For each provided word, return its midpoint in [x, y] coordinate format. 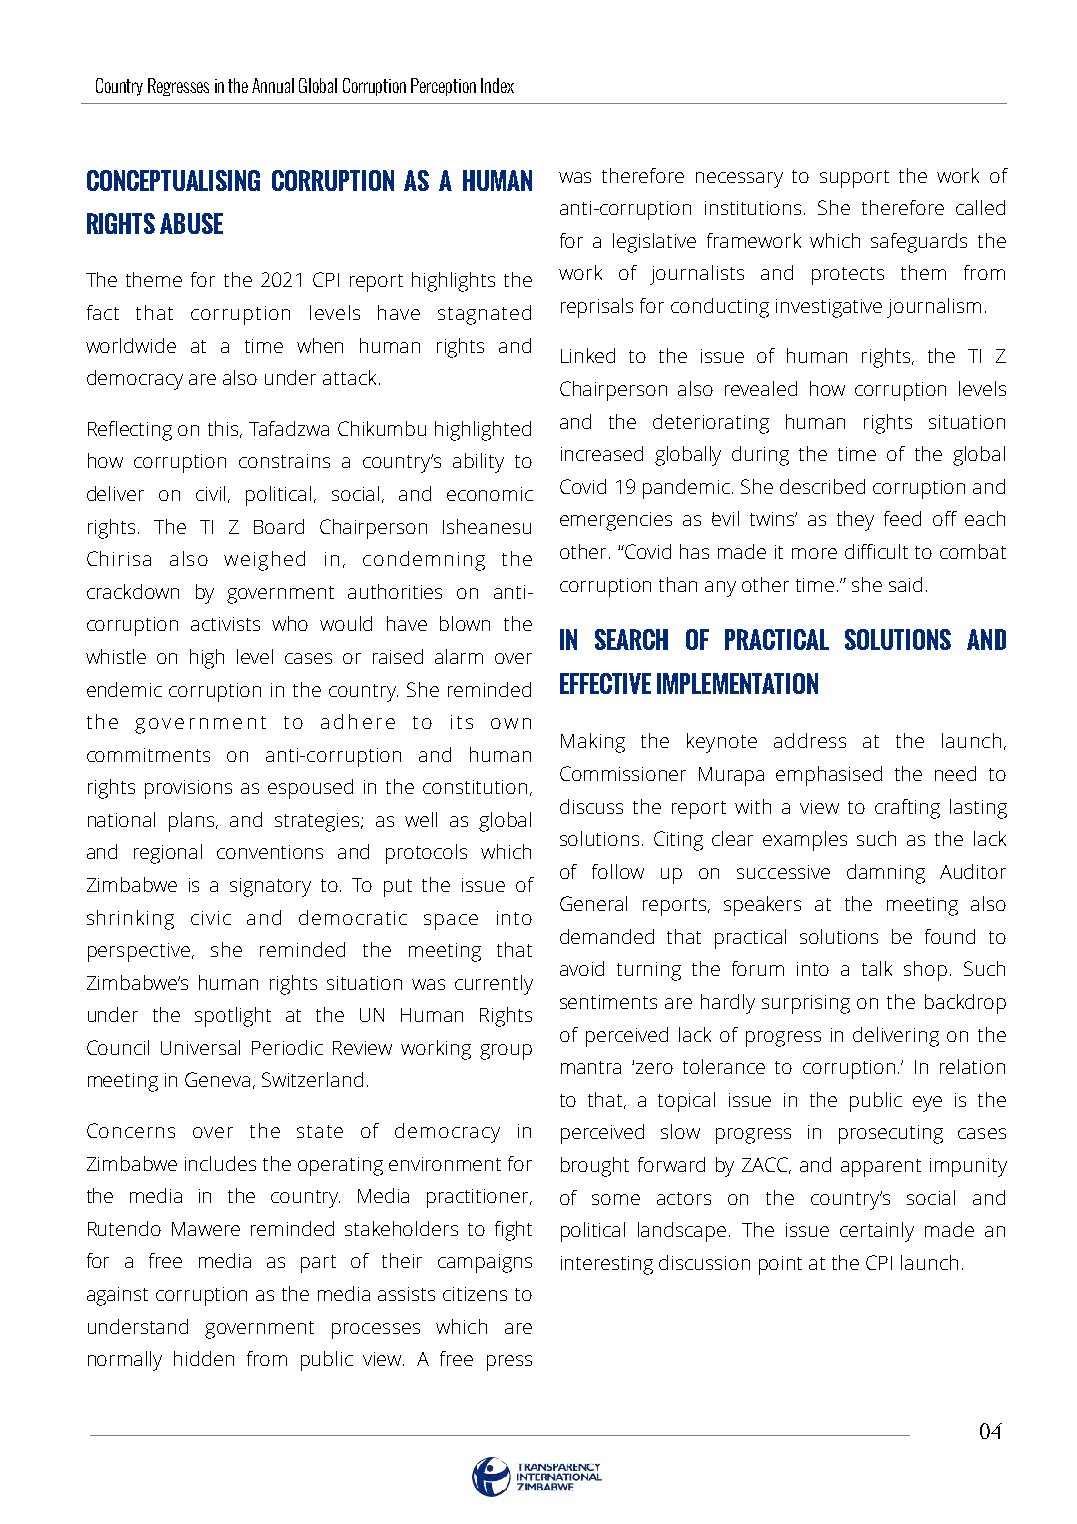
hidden [204, 1358]
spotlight [233, 1017]
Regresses [178, 87]
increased [602, 453]
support [854, 179]
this [224, 429]
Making [593, 743]
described [822, 486]
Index [497, 85]
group [506, 1052]
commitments [148, 755]
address [810, 740]
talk [877, 968]
